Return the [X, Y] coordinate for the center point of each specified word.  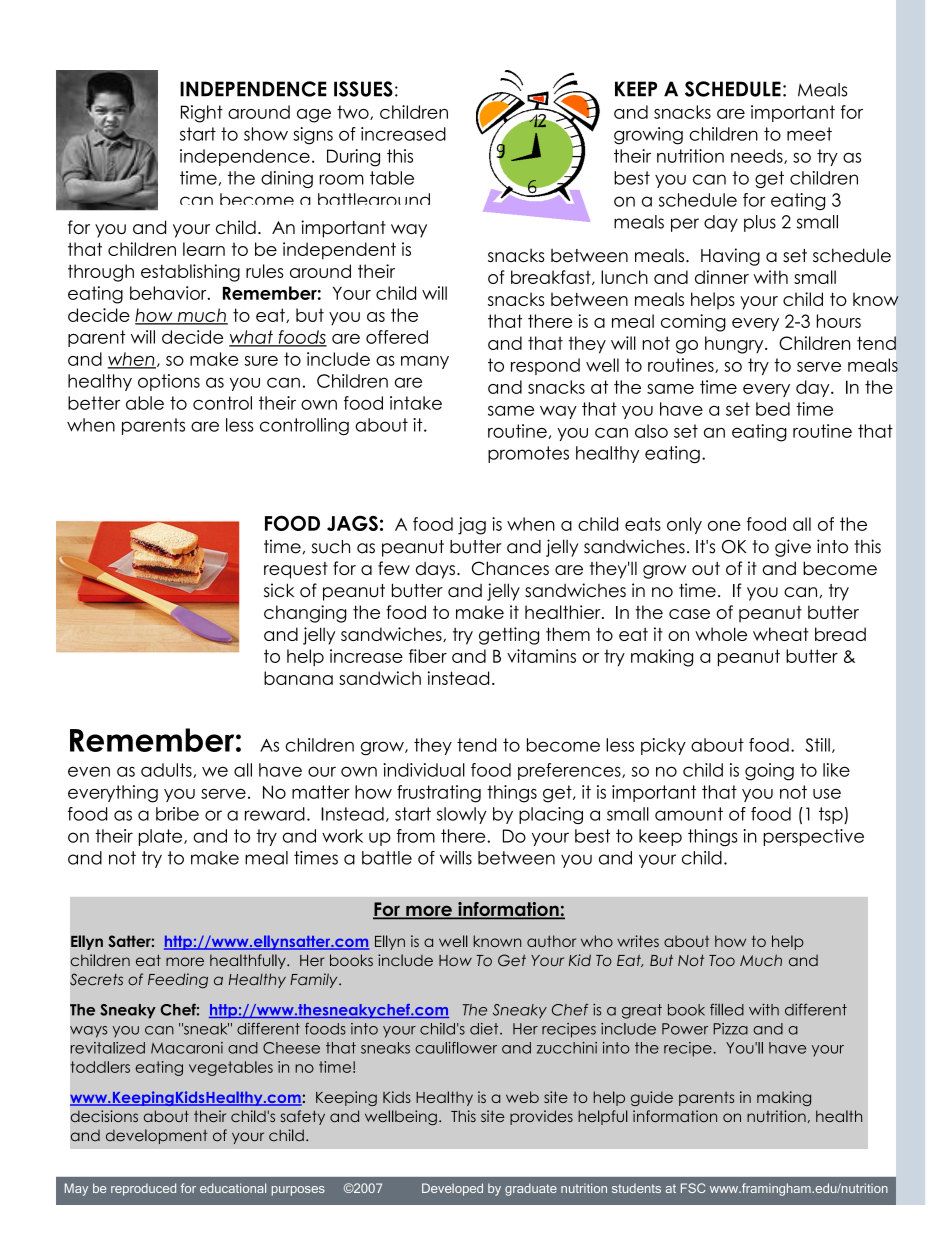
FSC [693, 1188]
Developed [452, 1189]
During [353, 158]
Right [202, 114]
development [156, 1136]
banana [298, 678]
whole [721, 634]
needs [758, 156]
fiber [428, 656]
